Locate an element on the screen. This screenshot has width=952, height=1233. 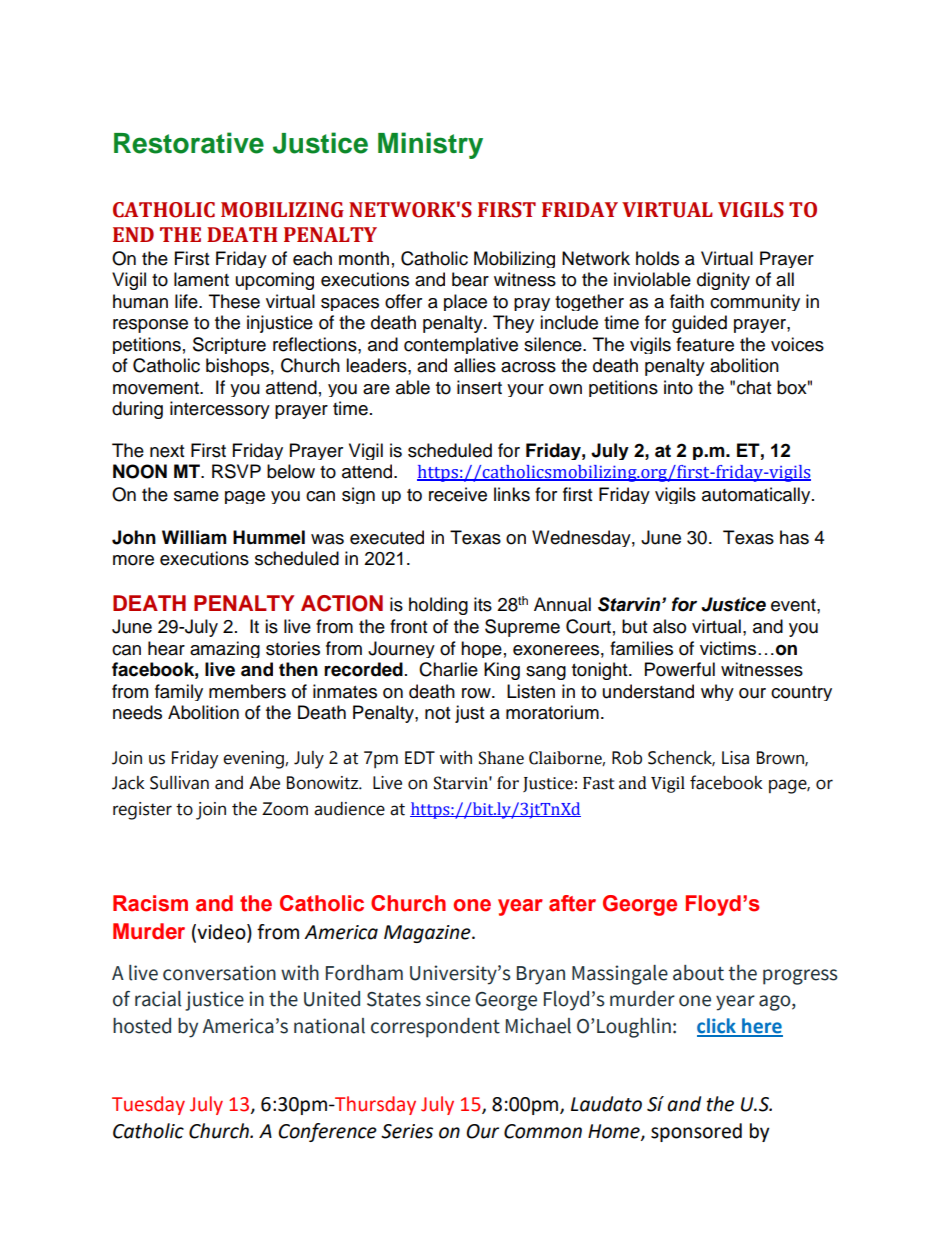
same is located at coordinates (196, 496).
